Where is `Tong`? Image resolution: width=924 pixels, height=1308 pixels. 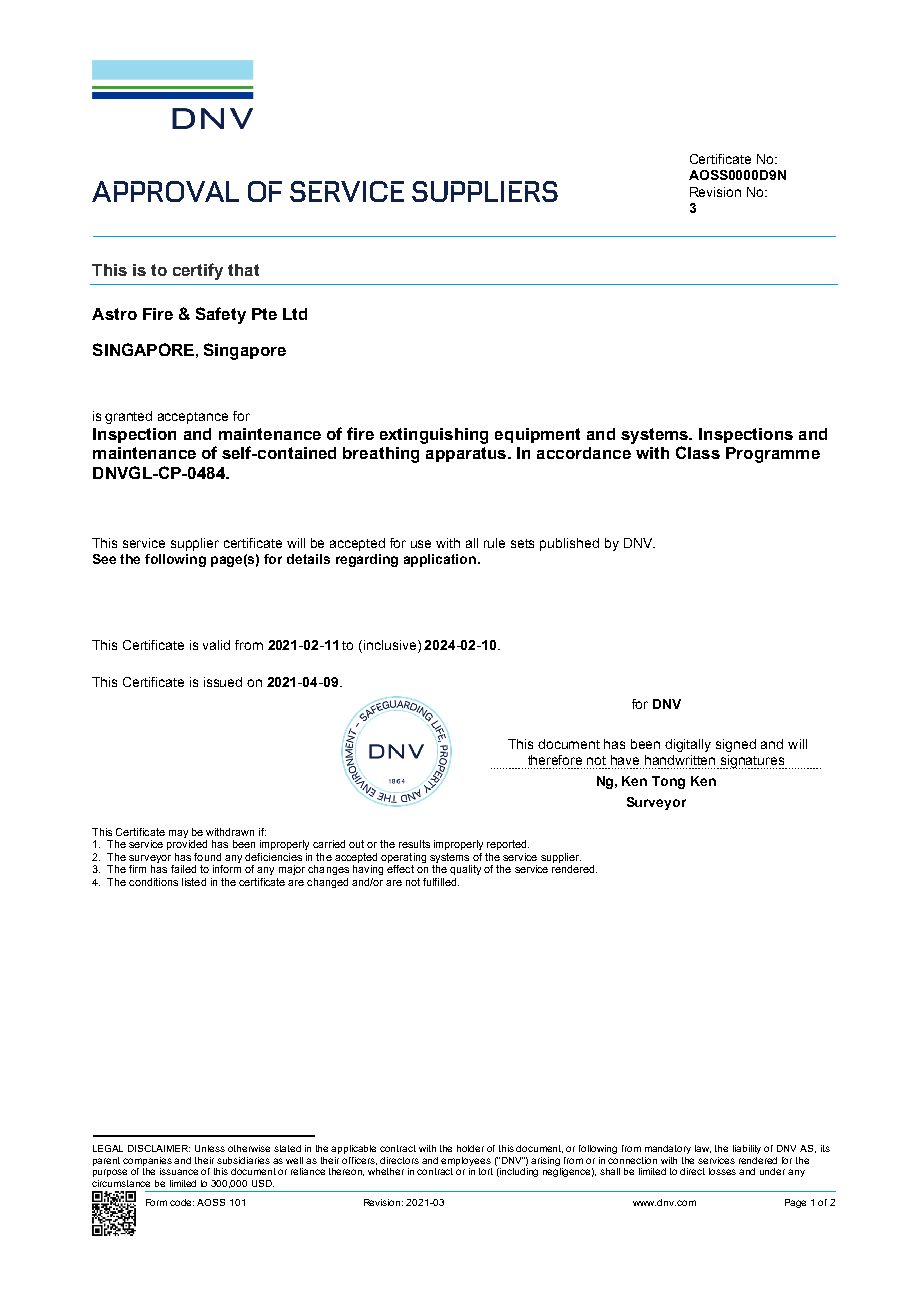
Tong is located at coordinates (668, 782).
